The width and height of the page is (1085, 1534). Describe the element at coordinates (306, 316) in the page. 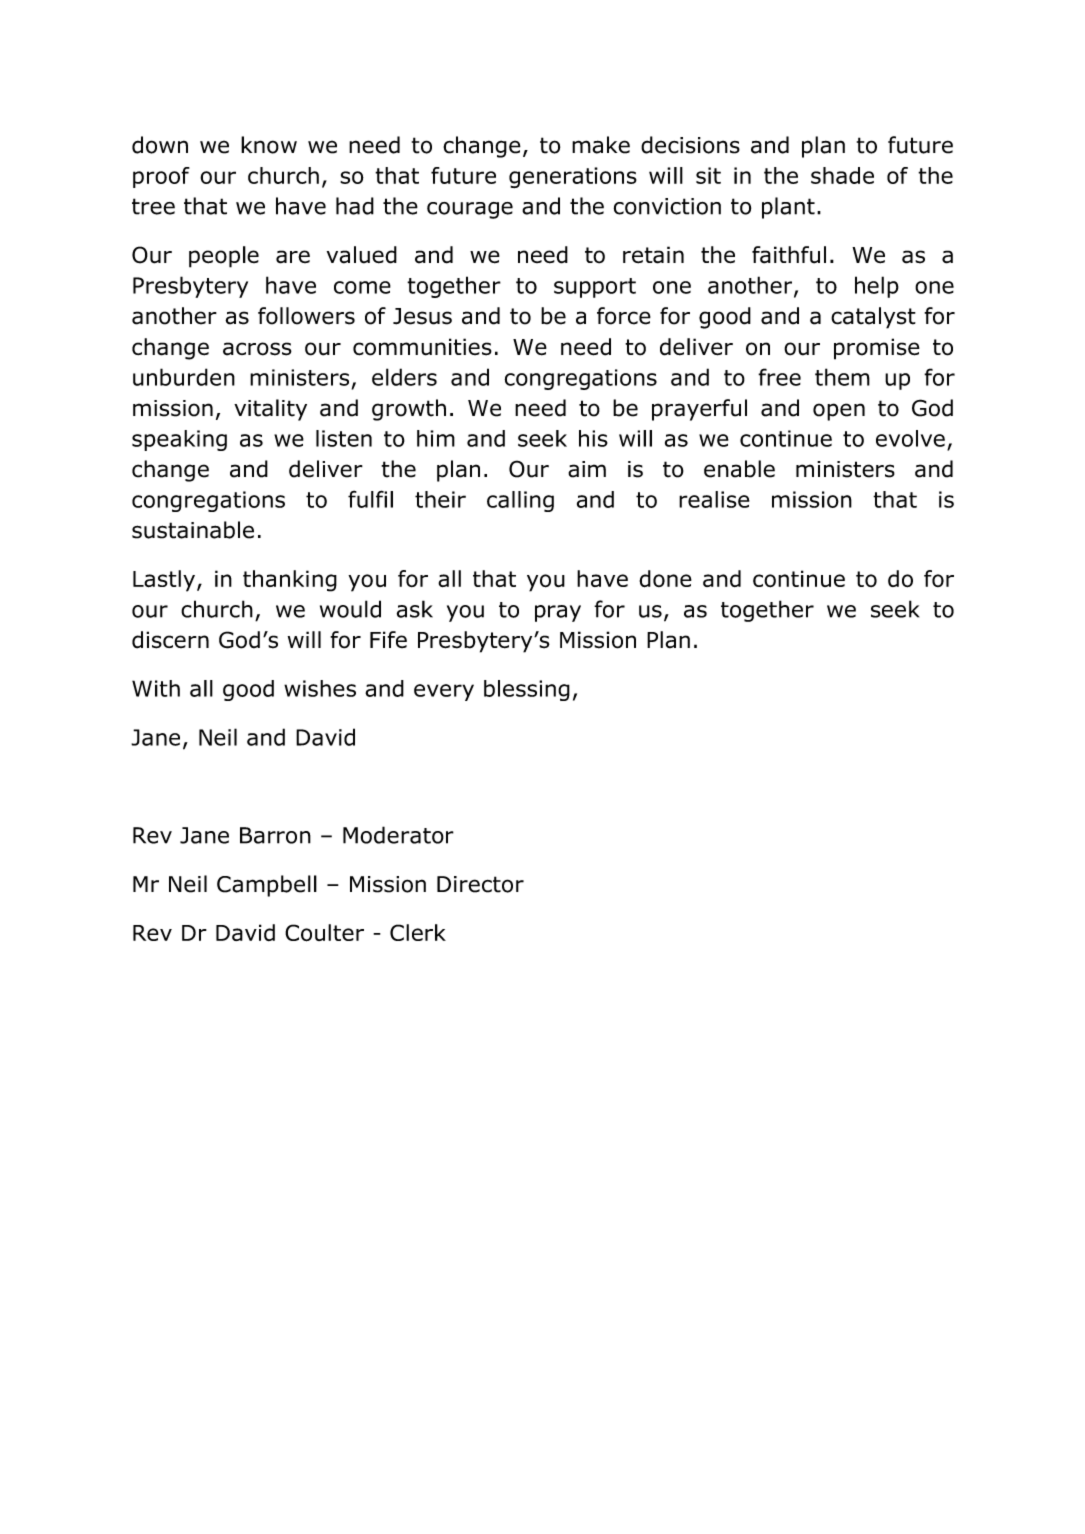

I see `followers` at that location.
